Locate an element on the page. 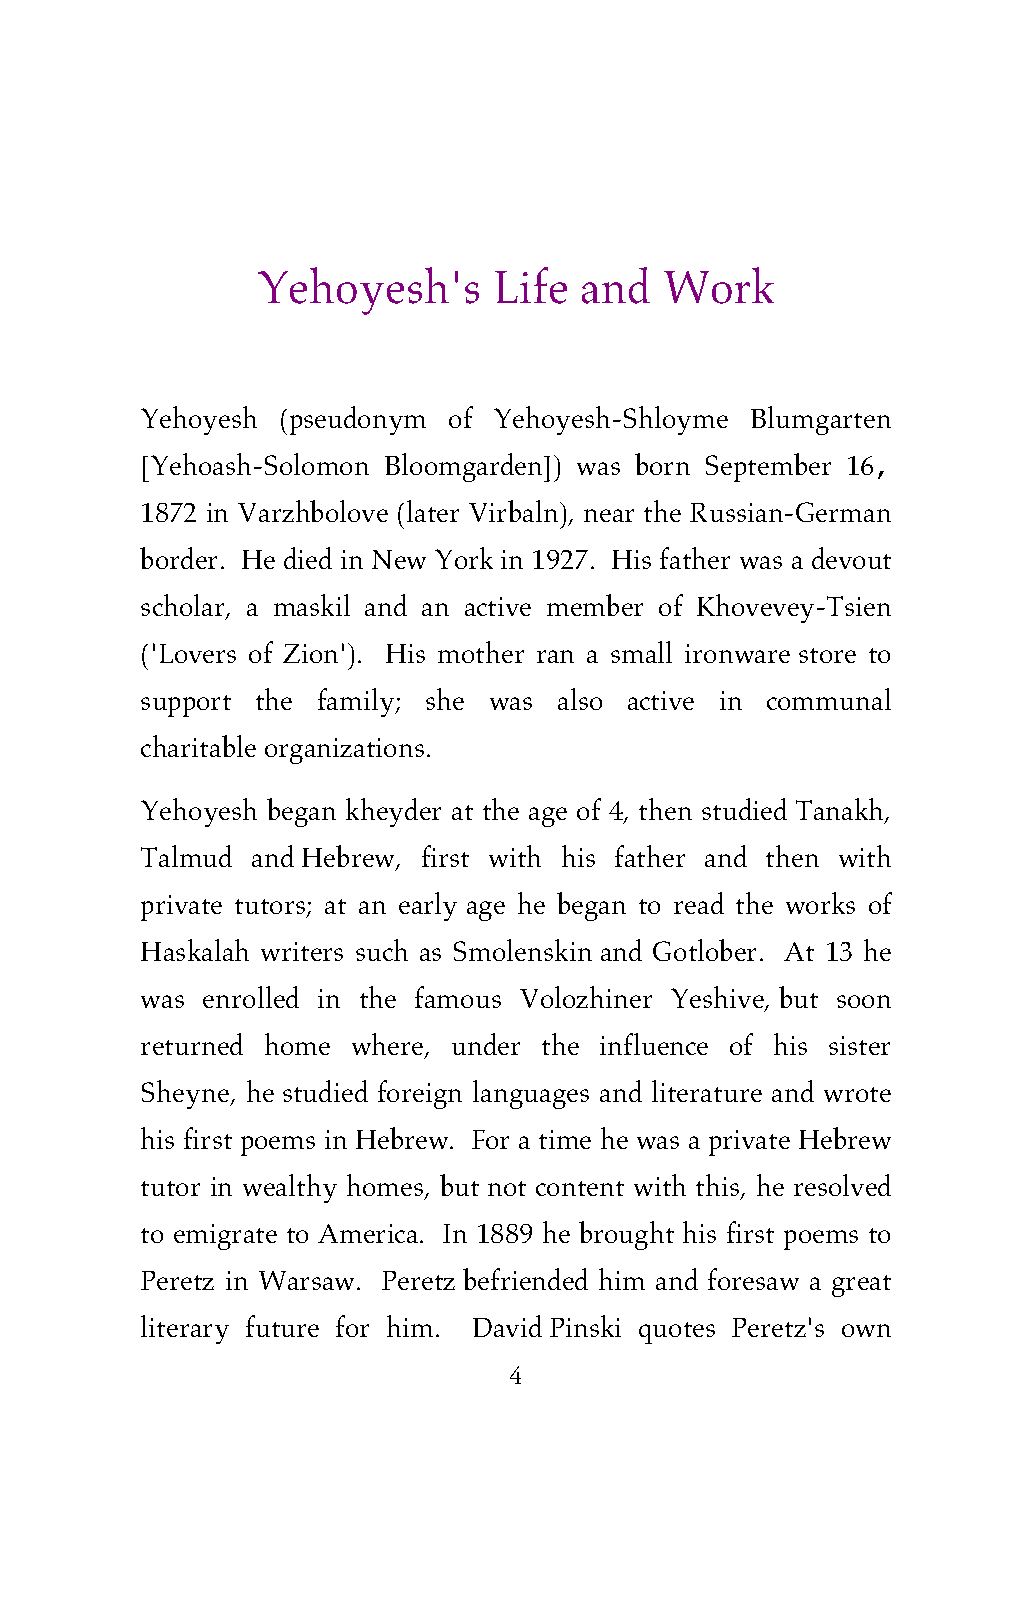 Image resolution: width=1033 pixels, height=1597 pixels. Life is located at coordinates (531, 285).
